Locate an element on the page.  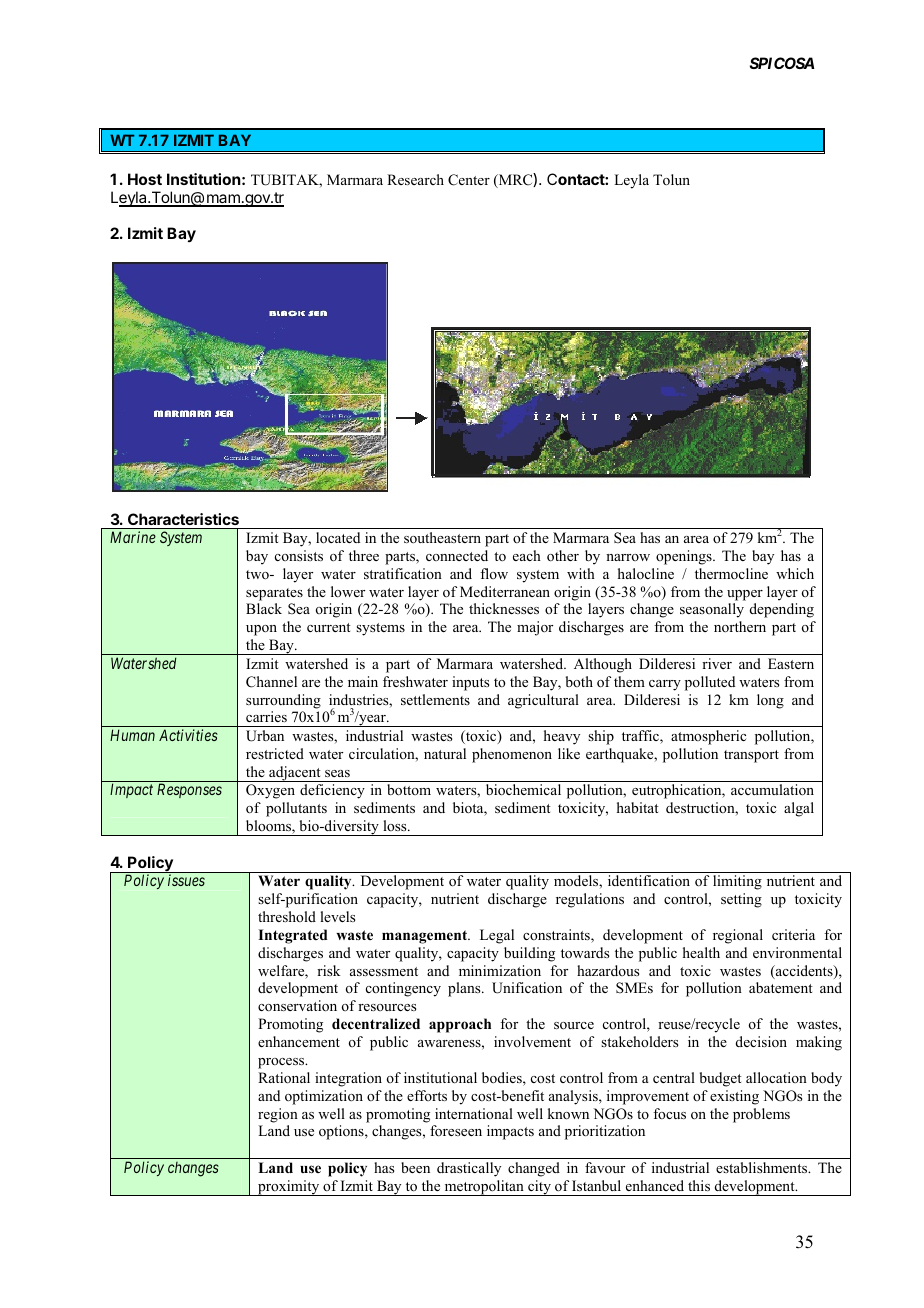
setting is located at coordinates (741, 900).
